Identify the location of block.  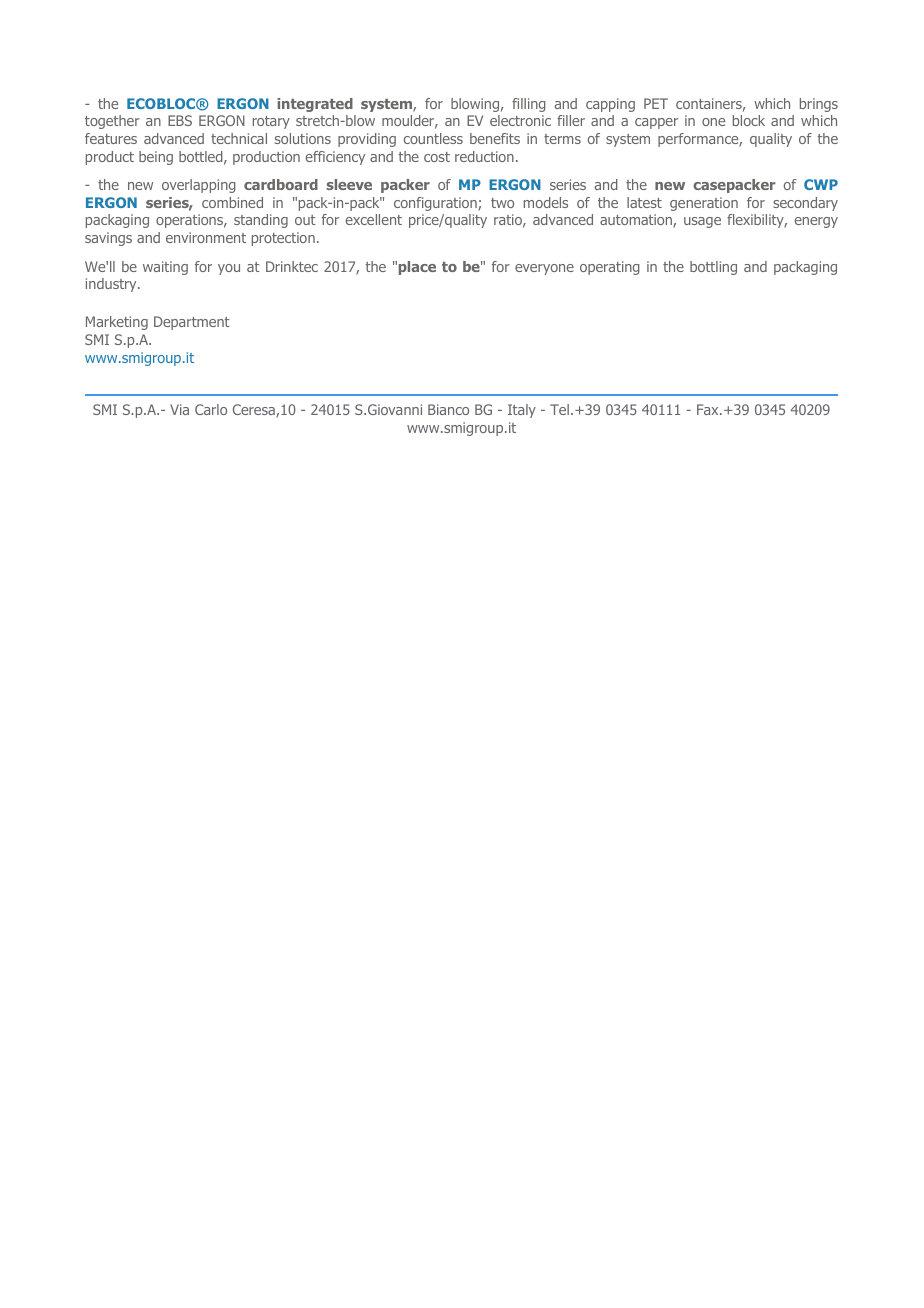
(749, 120).
